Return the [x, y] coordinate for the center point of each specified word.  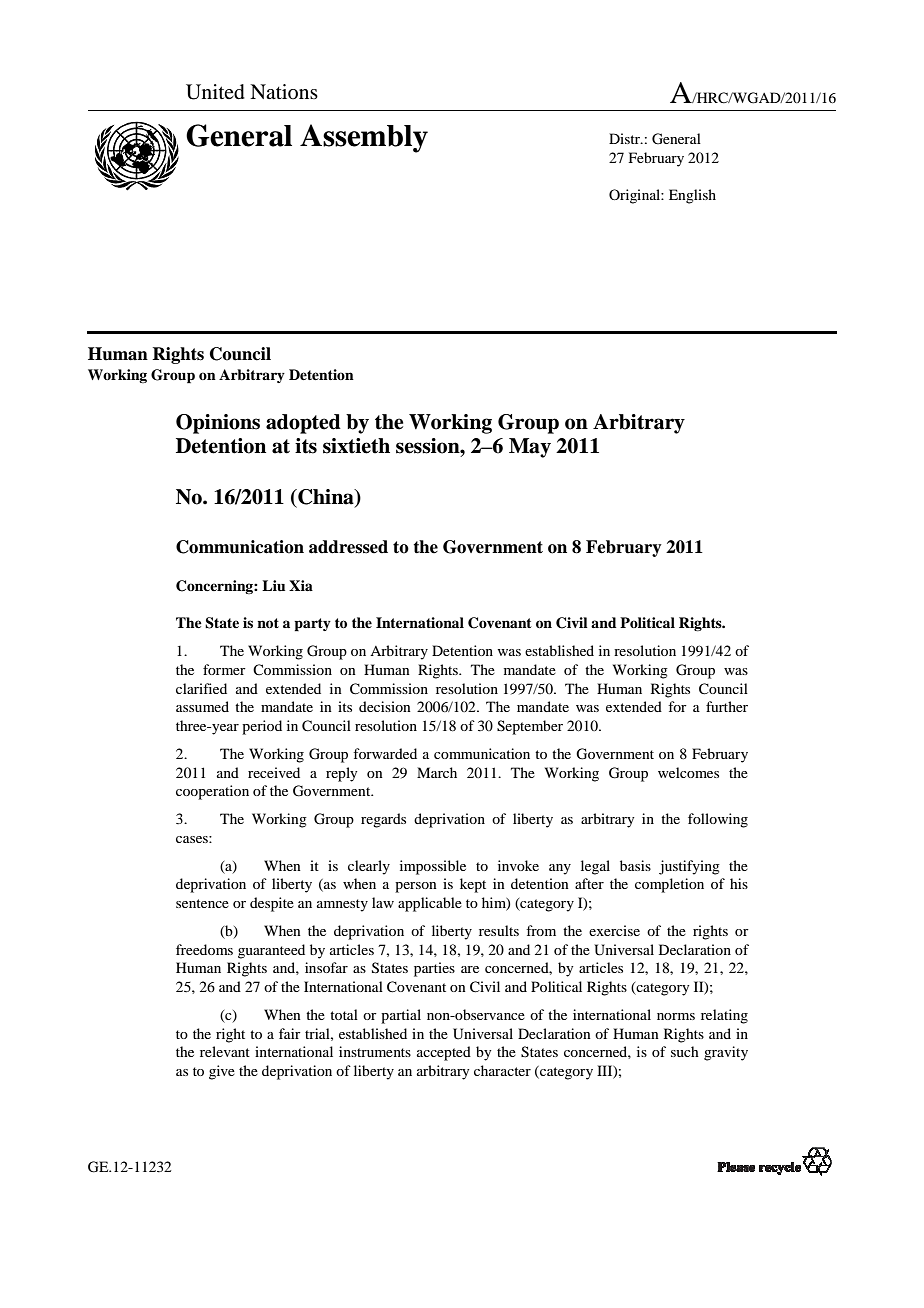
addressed [348, 547]
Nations [284, 91]
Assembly [364, 138]
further [727, 706]
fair [290, 1033]
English [692, 196]
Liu [273, 585]
